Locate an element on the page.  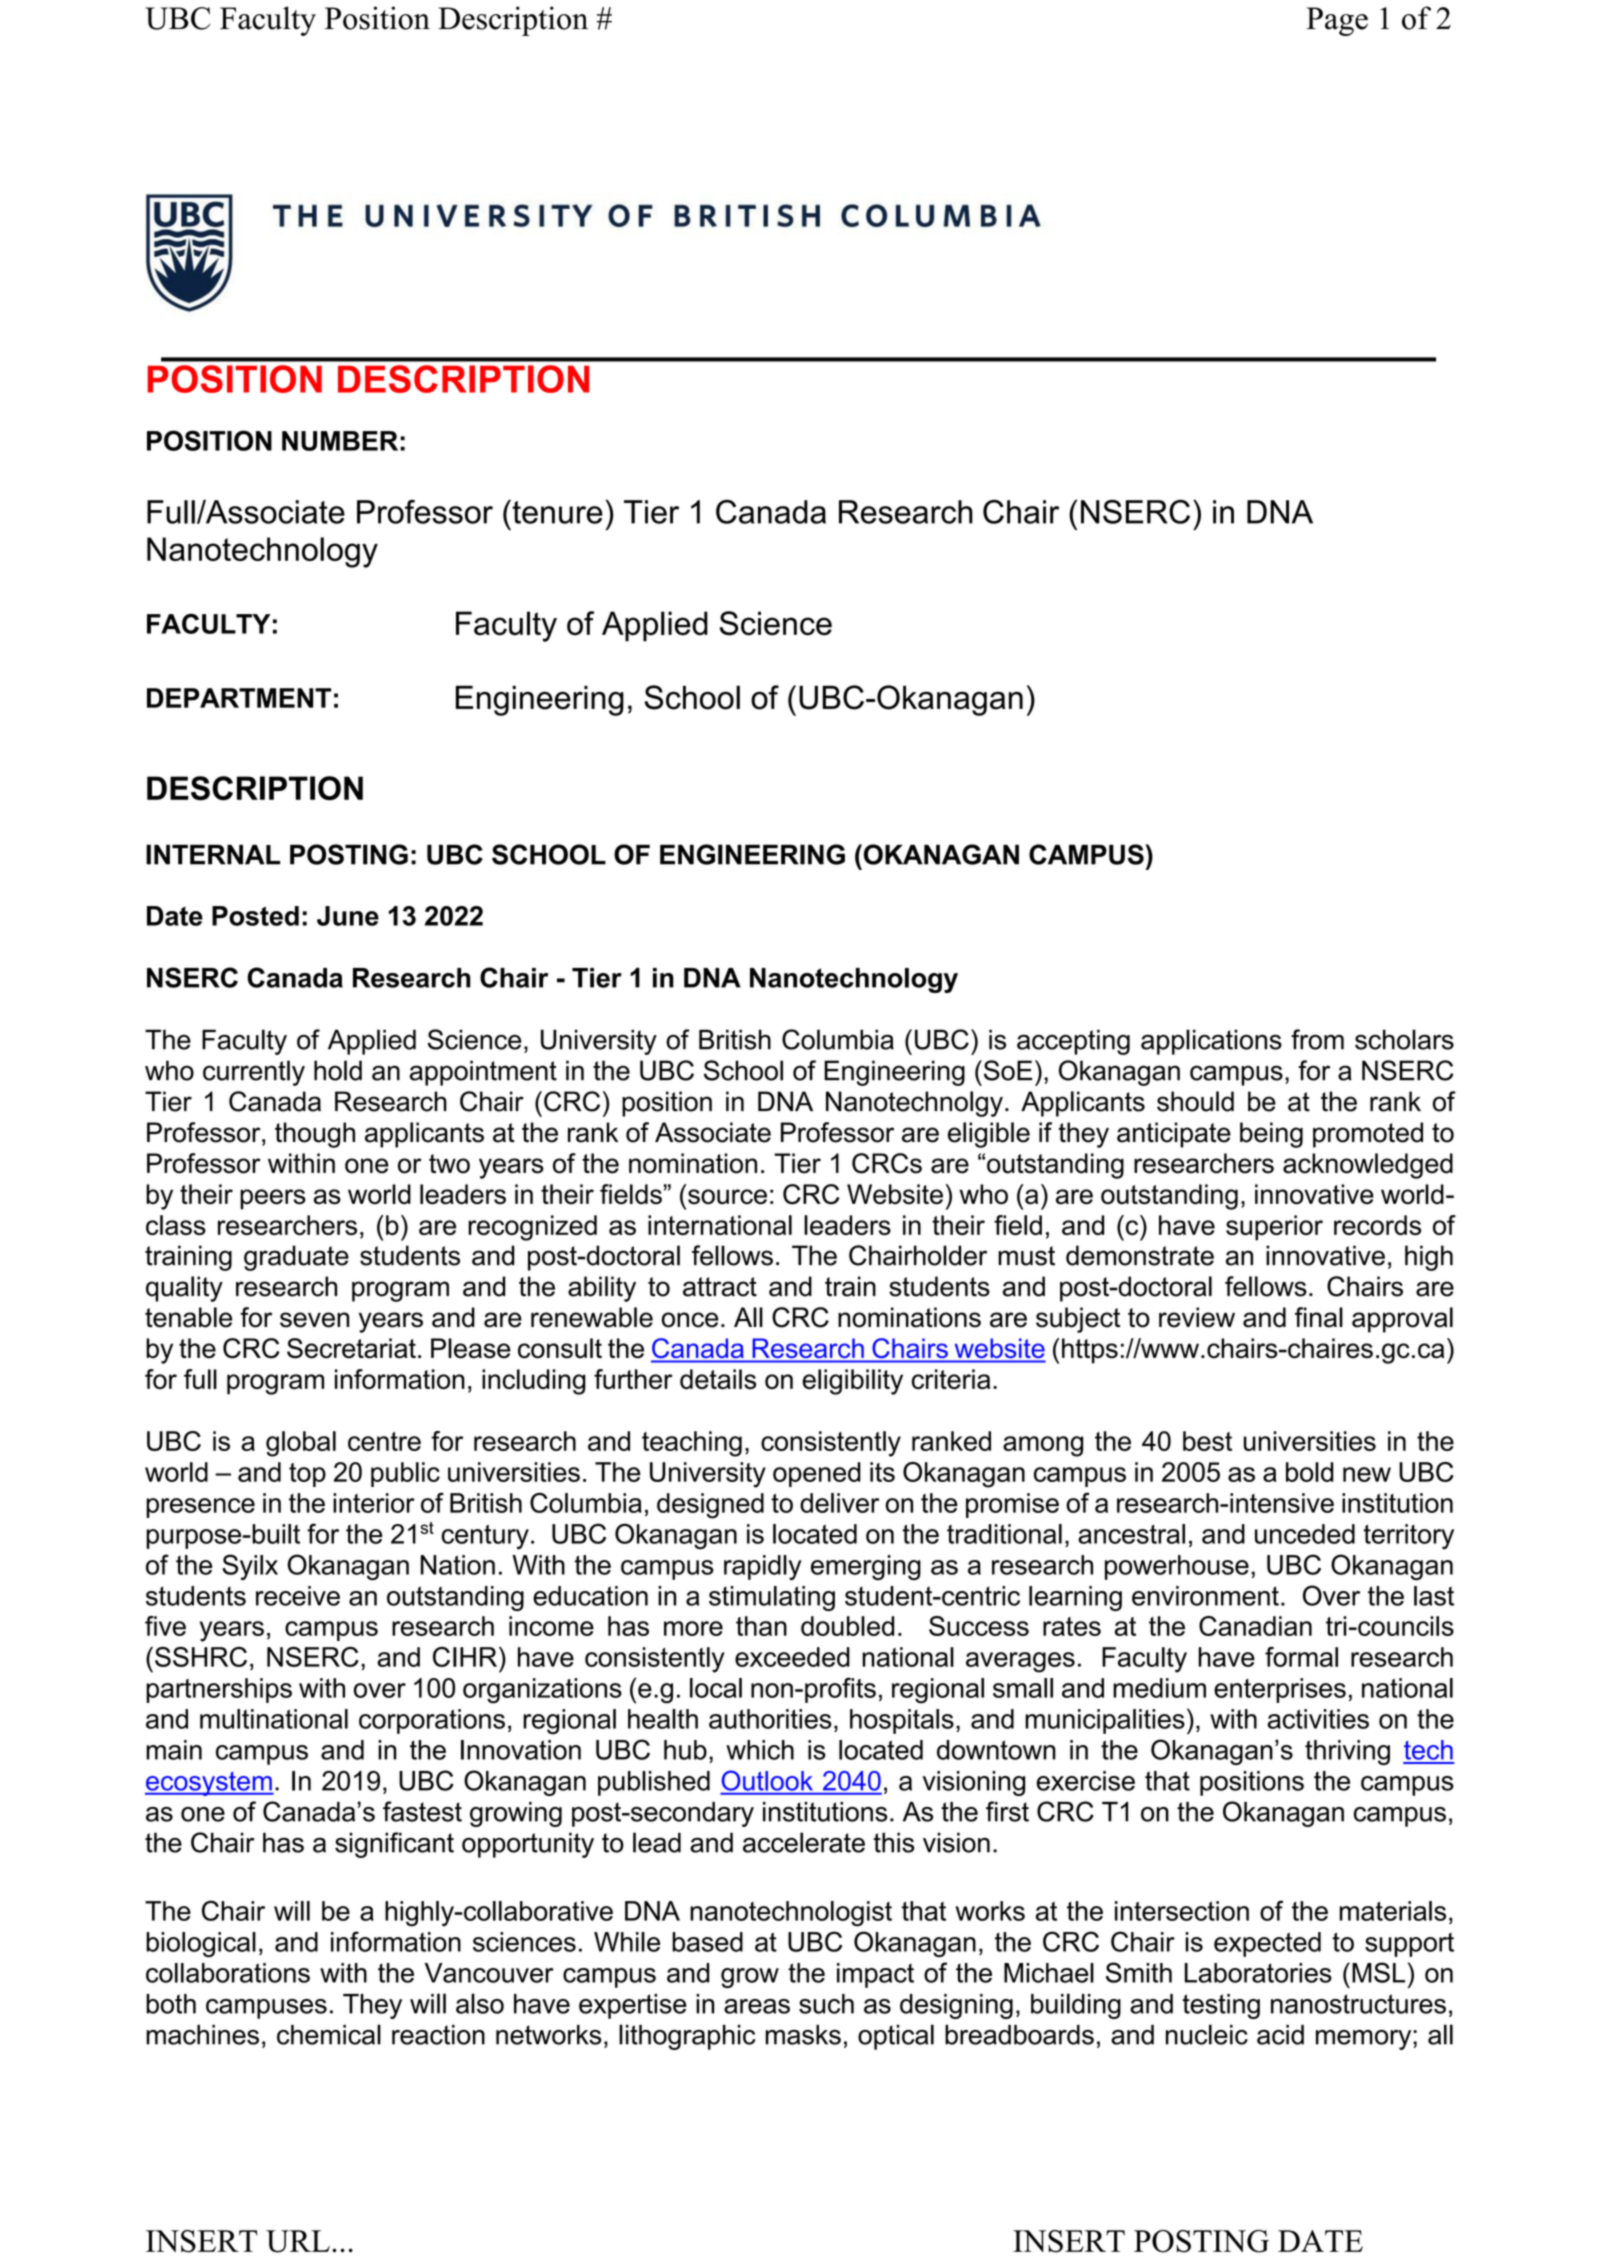
accepting is located at coordinates (1073, 1042).
